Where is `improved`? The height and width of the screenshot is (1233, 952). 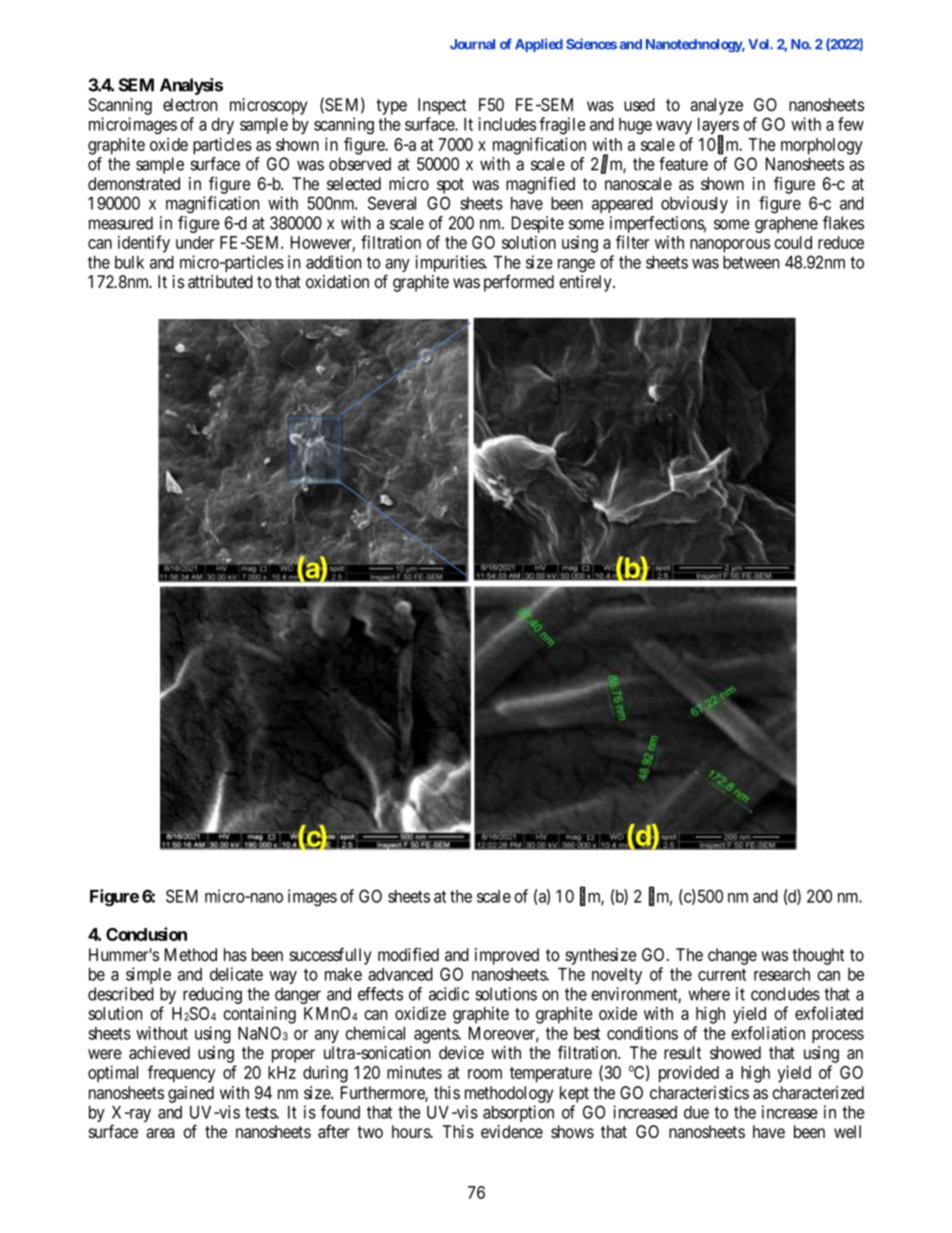 improved is located at coordinates (507, 956).
